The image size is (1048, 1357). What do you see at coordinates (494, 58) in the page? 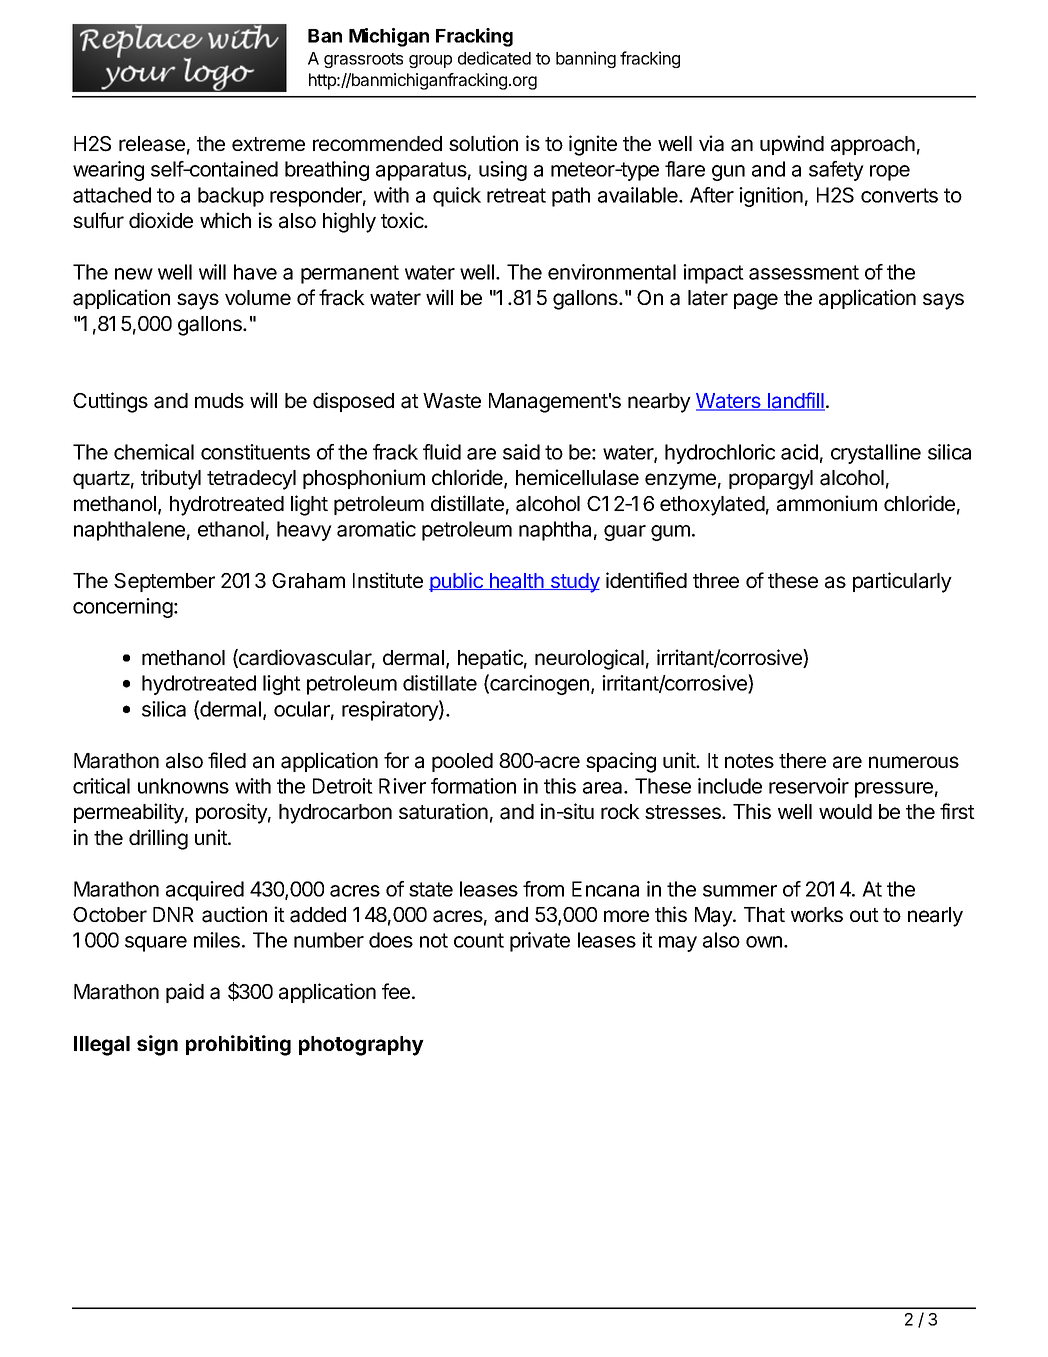
I see `dedicated` at bounding box center [494, 58].
